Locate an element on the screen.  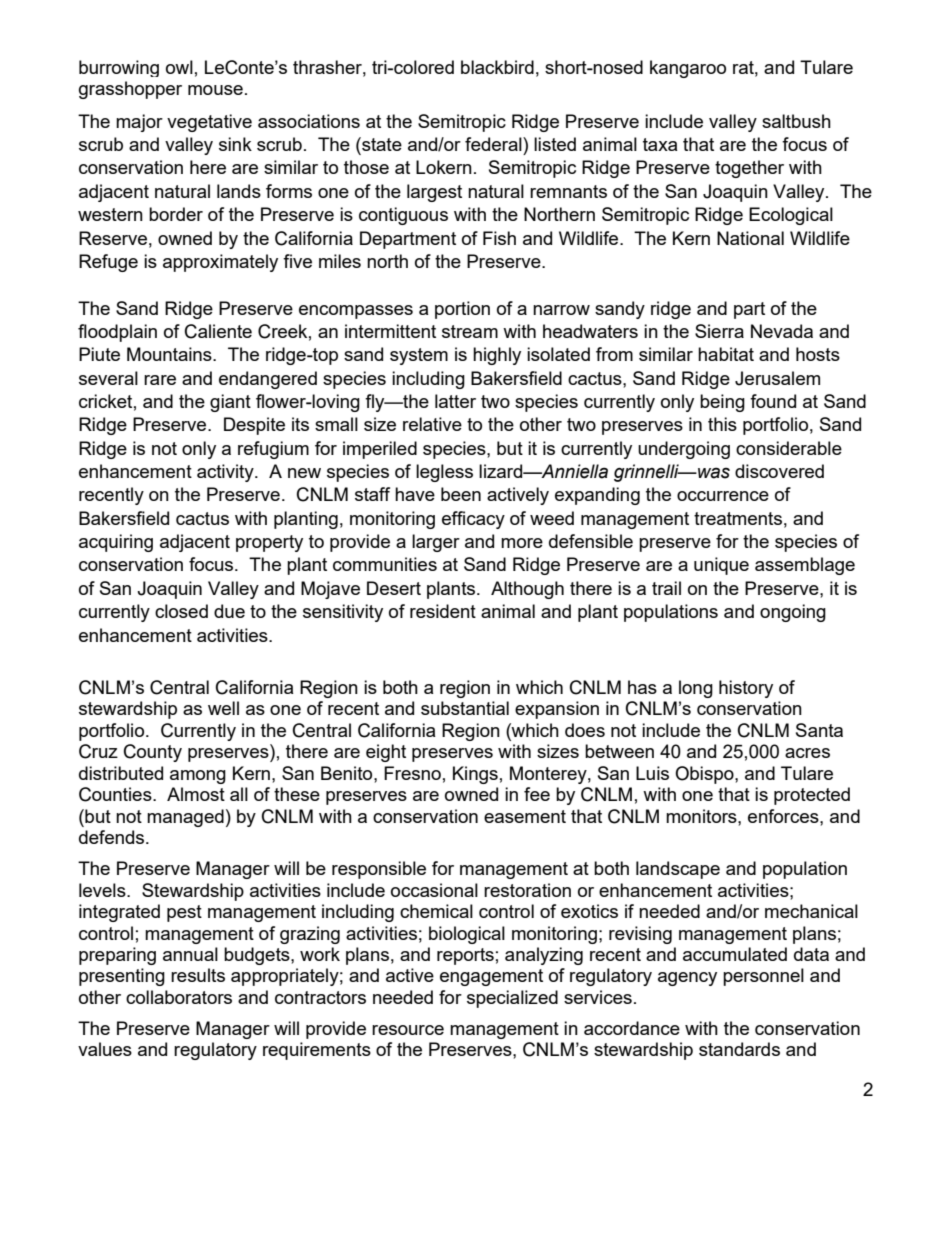
approximately is located at coordinates (220, 263).
